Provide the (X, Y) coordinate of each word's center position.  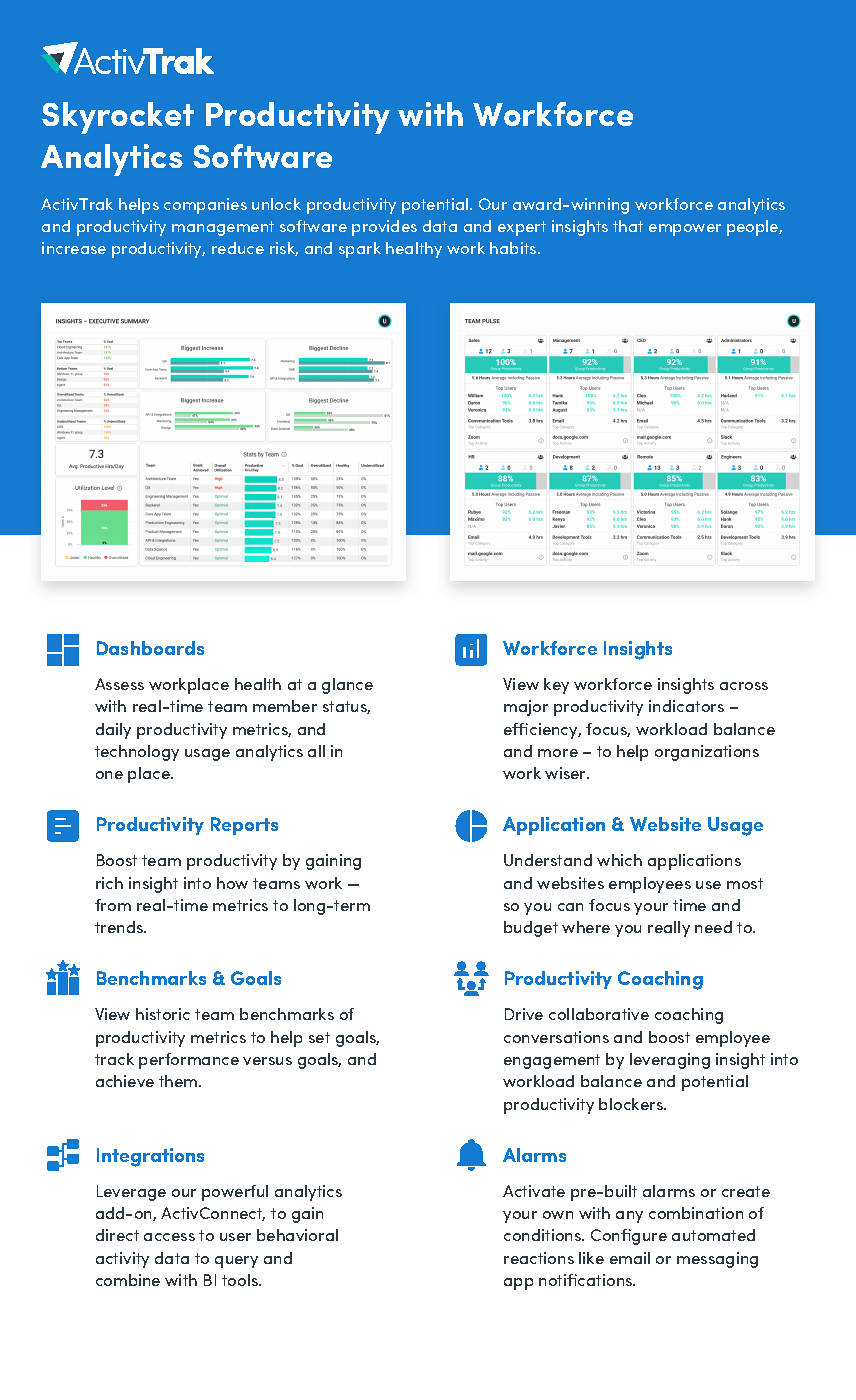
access (169, 1237)
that (628, 226)
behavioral (297, 1235)
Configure (629, 1237)
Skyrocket (118, 118)
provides (384, 228)
